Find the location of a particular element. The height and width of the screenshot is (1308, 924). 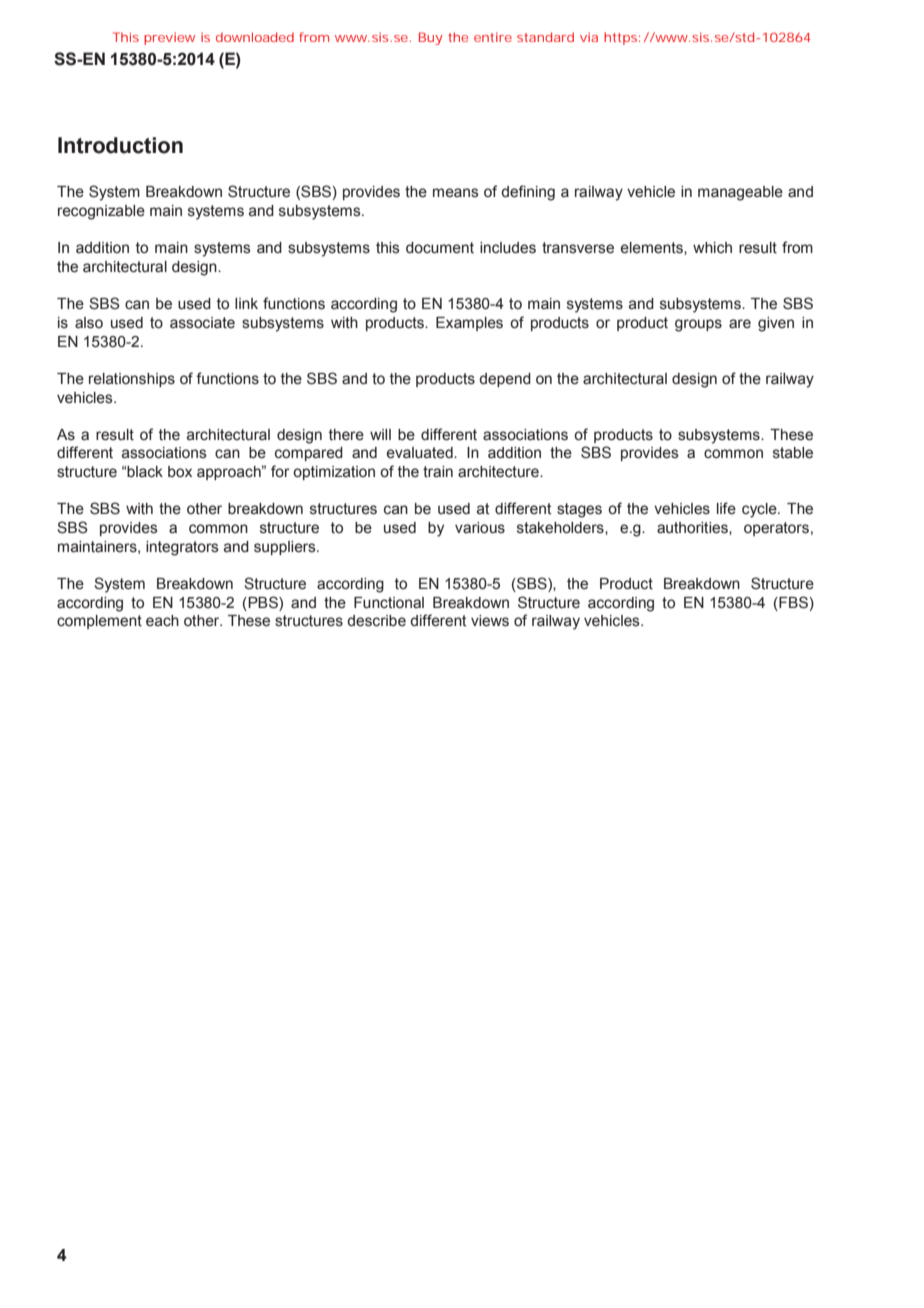

preview is located at coordinates (169, 38).
